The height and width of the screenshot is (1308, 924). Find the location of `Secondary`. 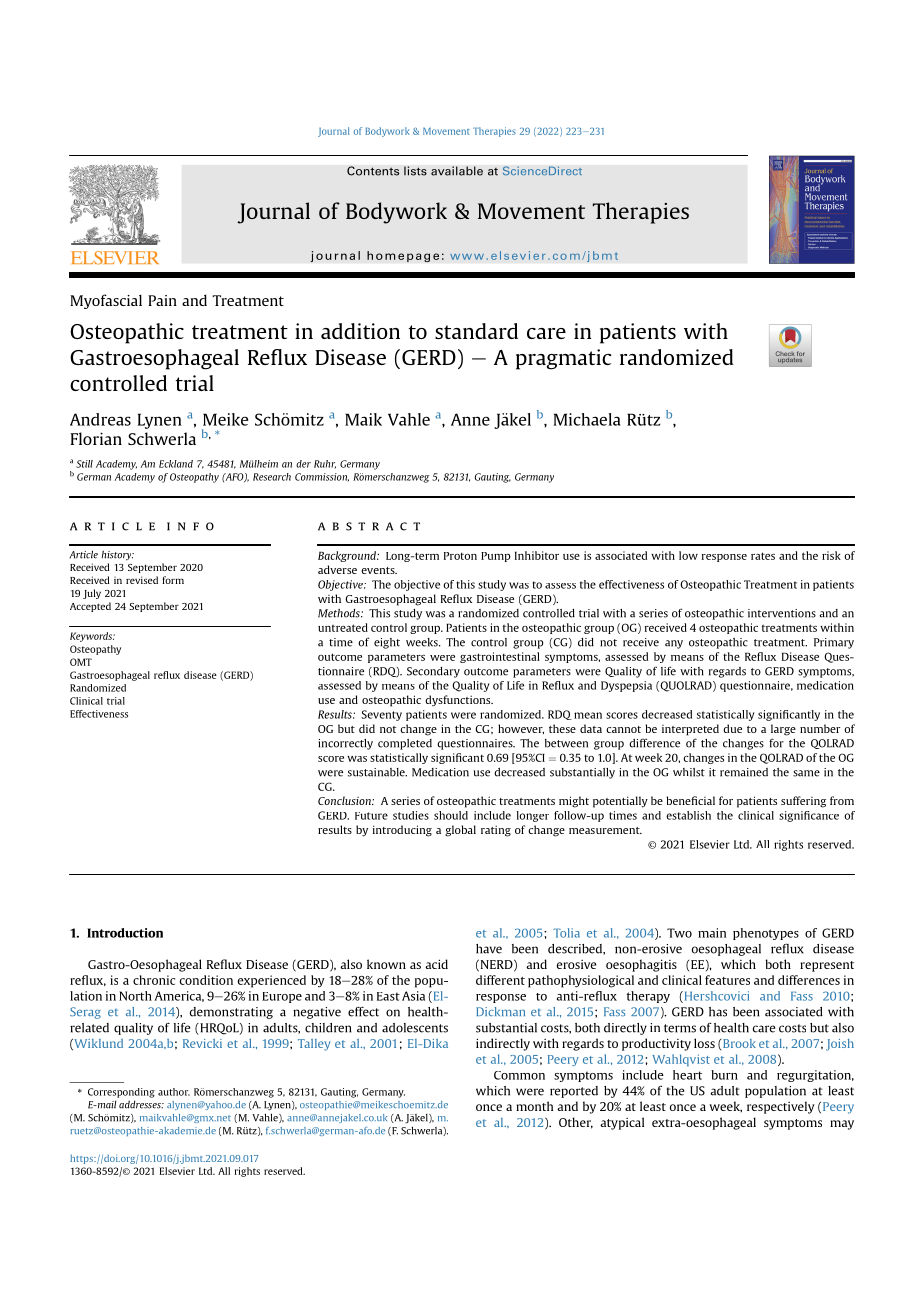

Secondary is located at coordinates (433, 672).
